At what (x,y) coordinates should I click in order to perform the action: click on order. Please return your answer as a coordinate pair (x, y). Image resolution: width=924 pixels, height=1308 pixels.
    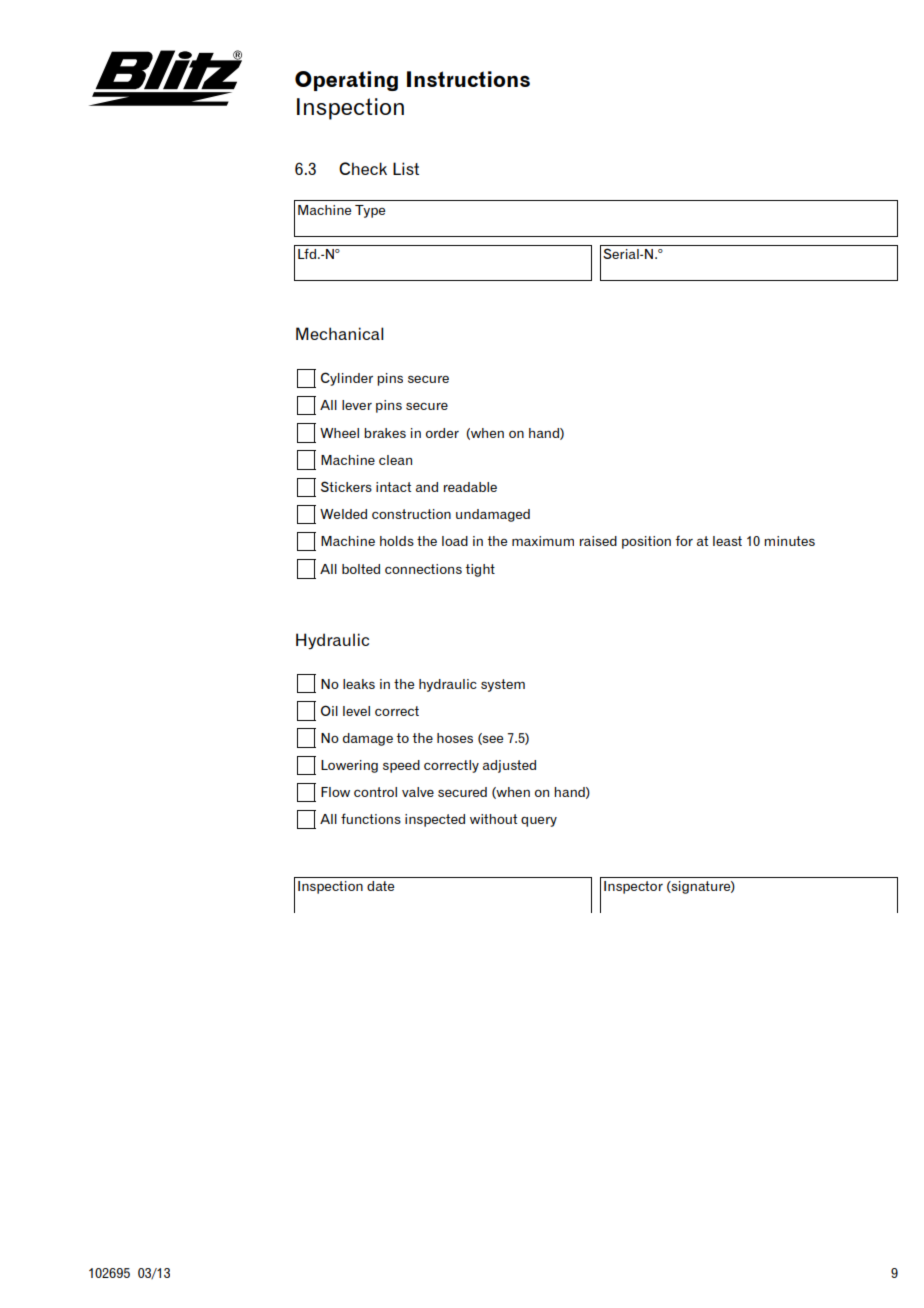
    Looking at the image, I should click on (442, 433).
